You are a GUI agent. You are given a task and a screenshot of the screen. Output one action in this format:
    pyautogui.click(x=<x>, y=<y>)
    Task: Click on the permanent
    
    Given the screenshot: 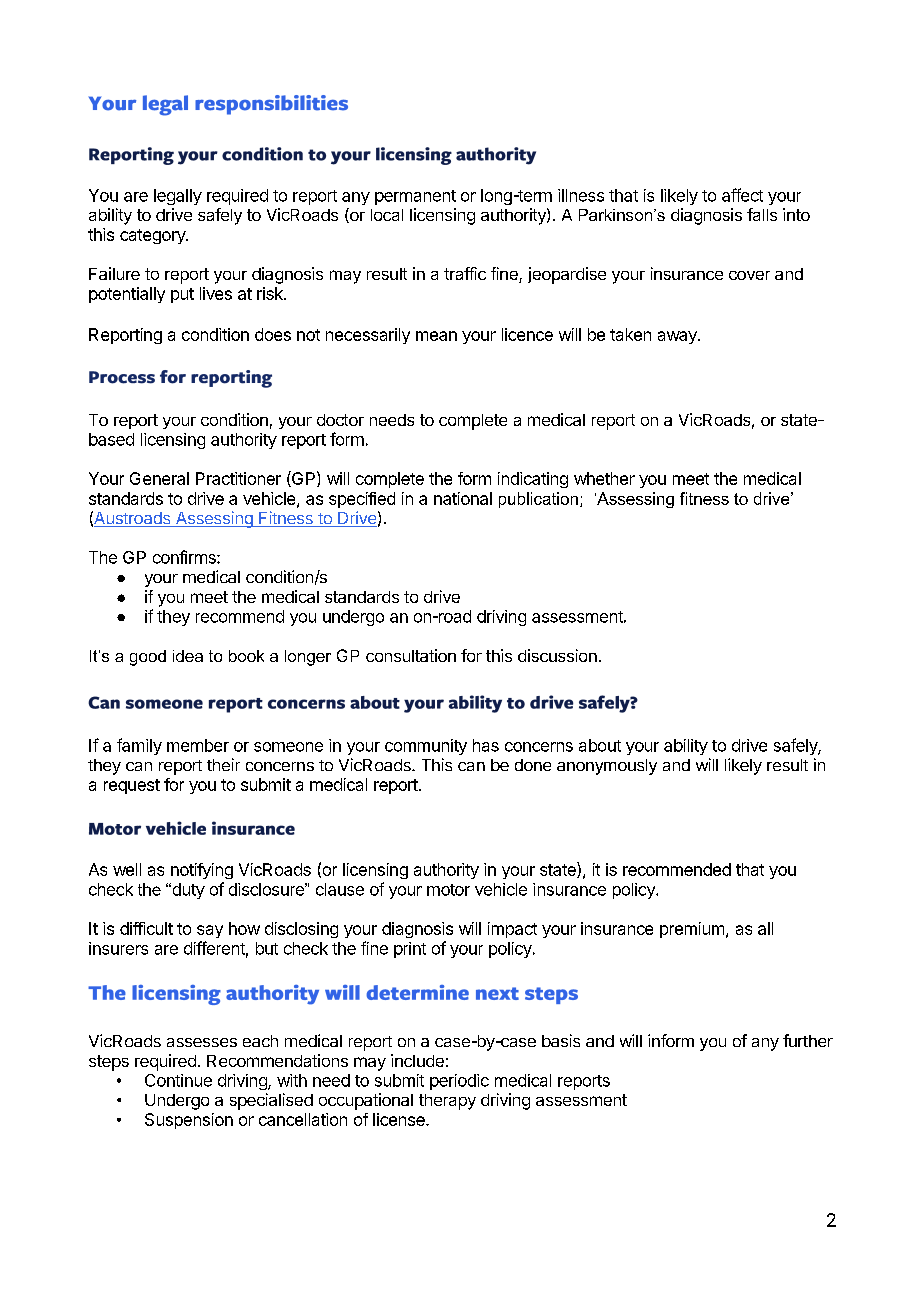 What is the action you would take?
    pyautogui.click(x=415, y=197)
